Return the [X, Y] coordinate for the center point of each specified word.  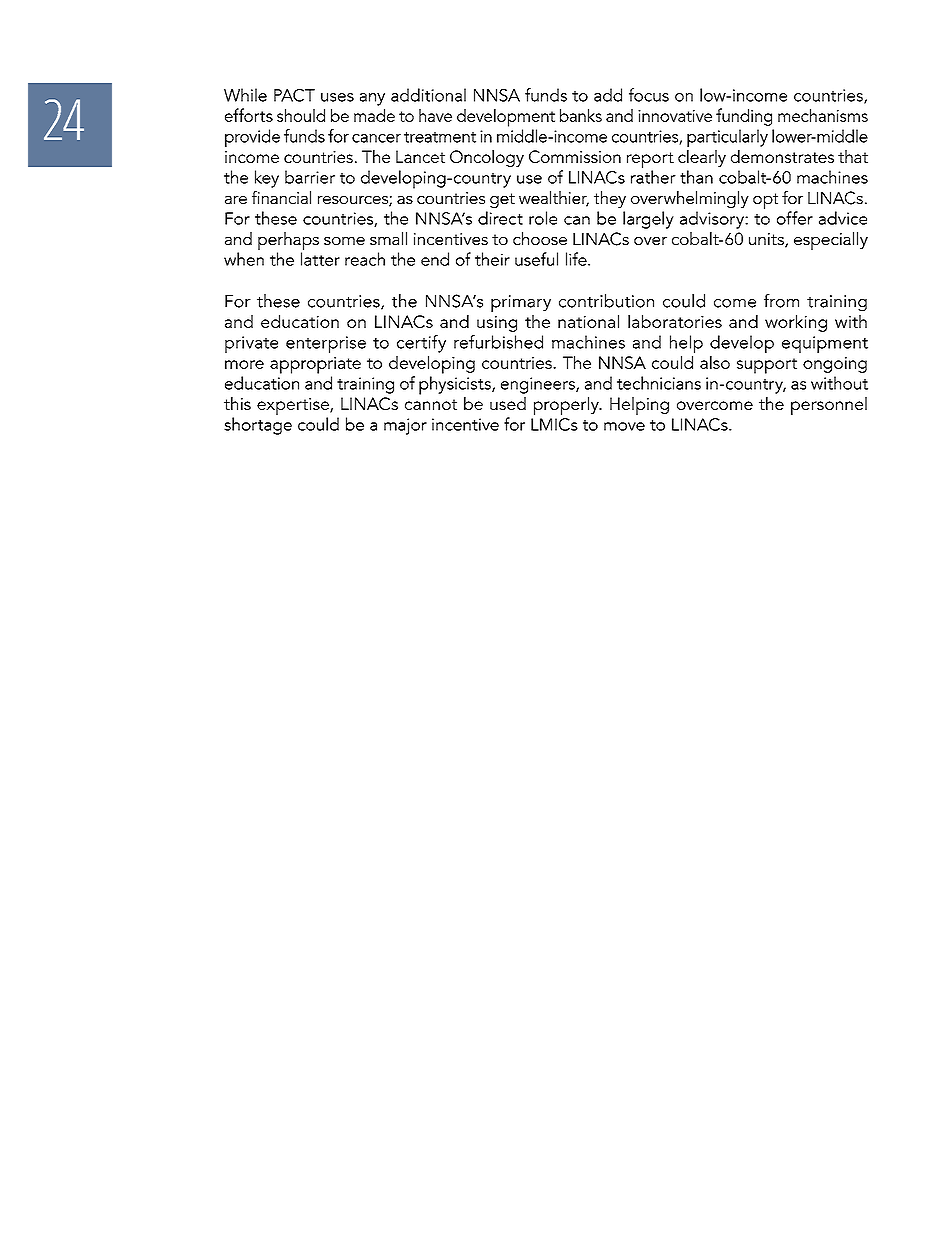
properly [567, 406]
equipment [825, 344]
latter [320, 259]
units [767, 240]
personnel [829, 406]
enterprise [326, 344]
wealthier [554, 199]
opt [765, 201]
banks [581, 115]
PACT [294, 95]
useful [536, 259]
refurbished [498, 342]
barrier [310, 177]
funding [744, 117]
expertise [294, 406]
